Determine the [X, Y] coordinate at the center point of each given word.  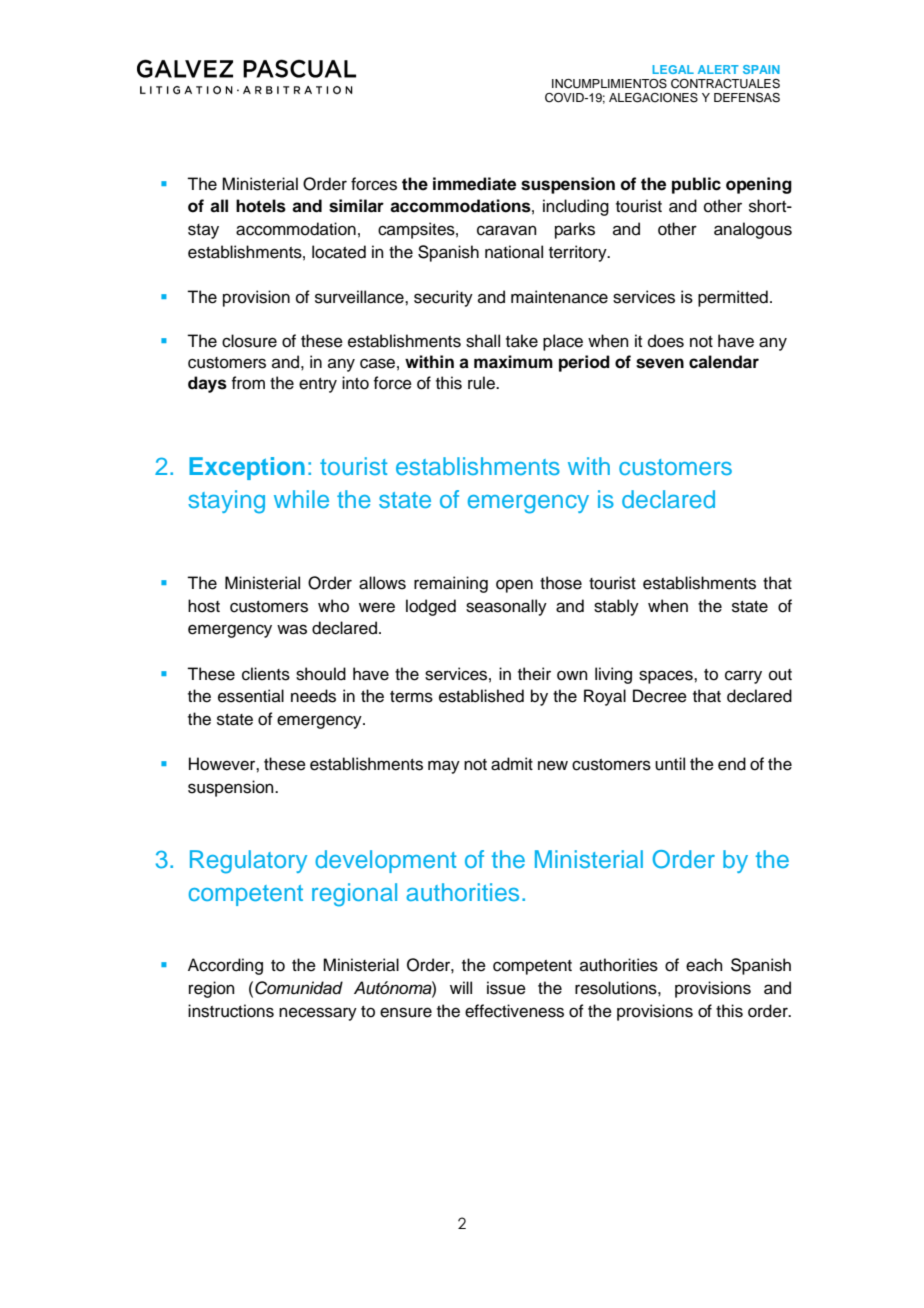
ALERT [718, 69]
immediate [474, 184]
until [670, 764]
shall [483, 341]
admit [512, 764]
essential [251, 696]
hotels [261, 206]
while [301, 499]
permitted [733, 298]
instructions [231, 1011]
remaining [451, 584]
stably [616, 607]
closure [249, 341]
